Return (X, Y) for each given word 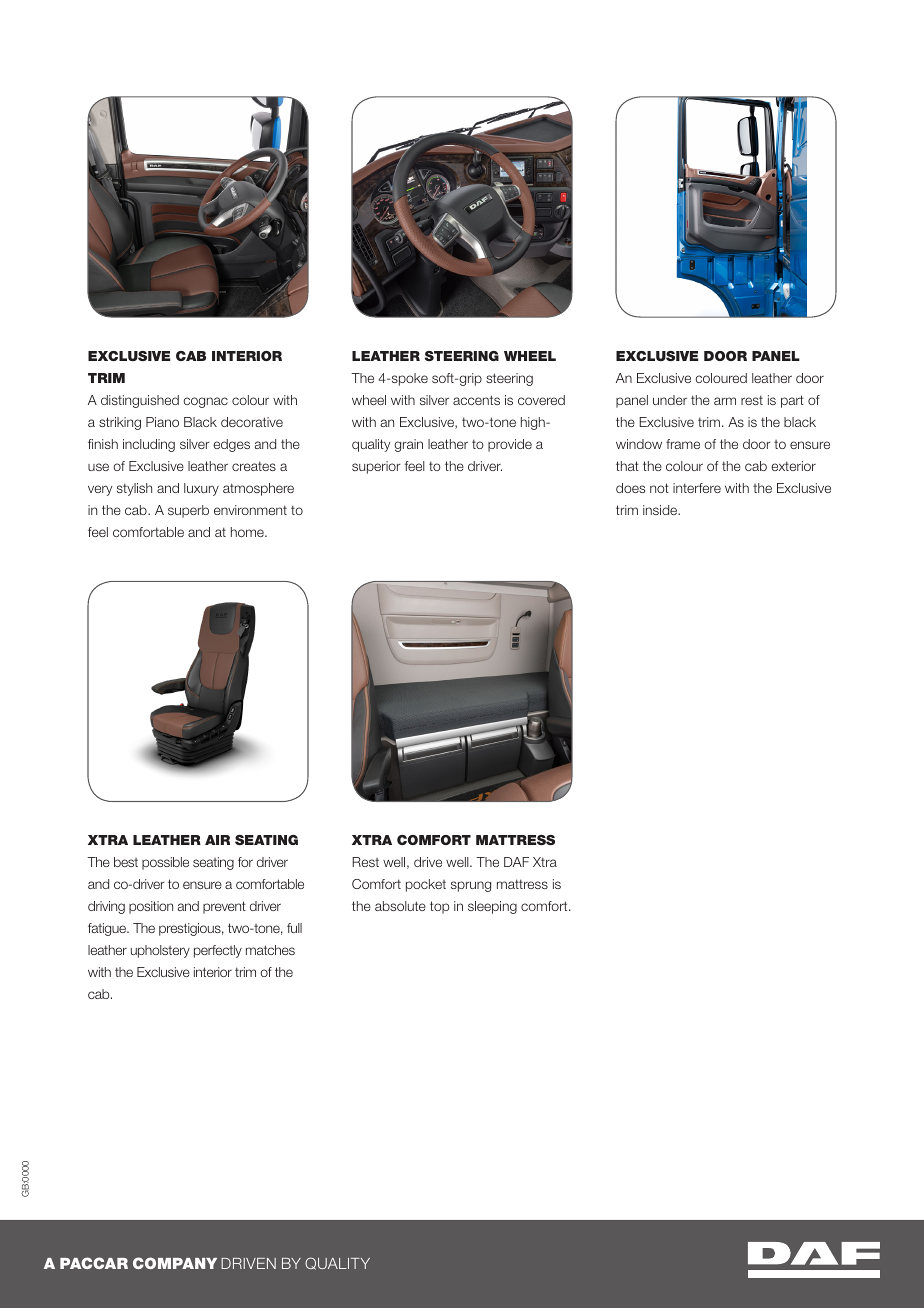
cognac (205, 402)
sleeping (492, 907)
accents (476, 400)
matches (270, 950)
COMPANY (175, 1263)
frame (683, 444)
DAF (516, 862)
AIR (217, 840)
